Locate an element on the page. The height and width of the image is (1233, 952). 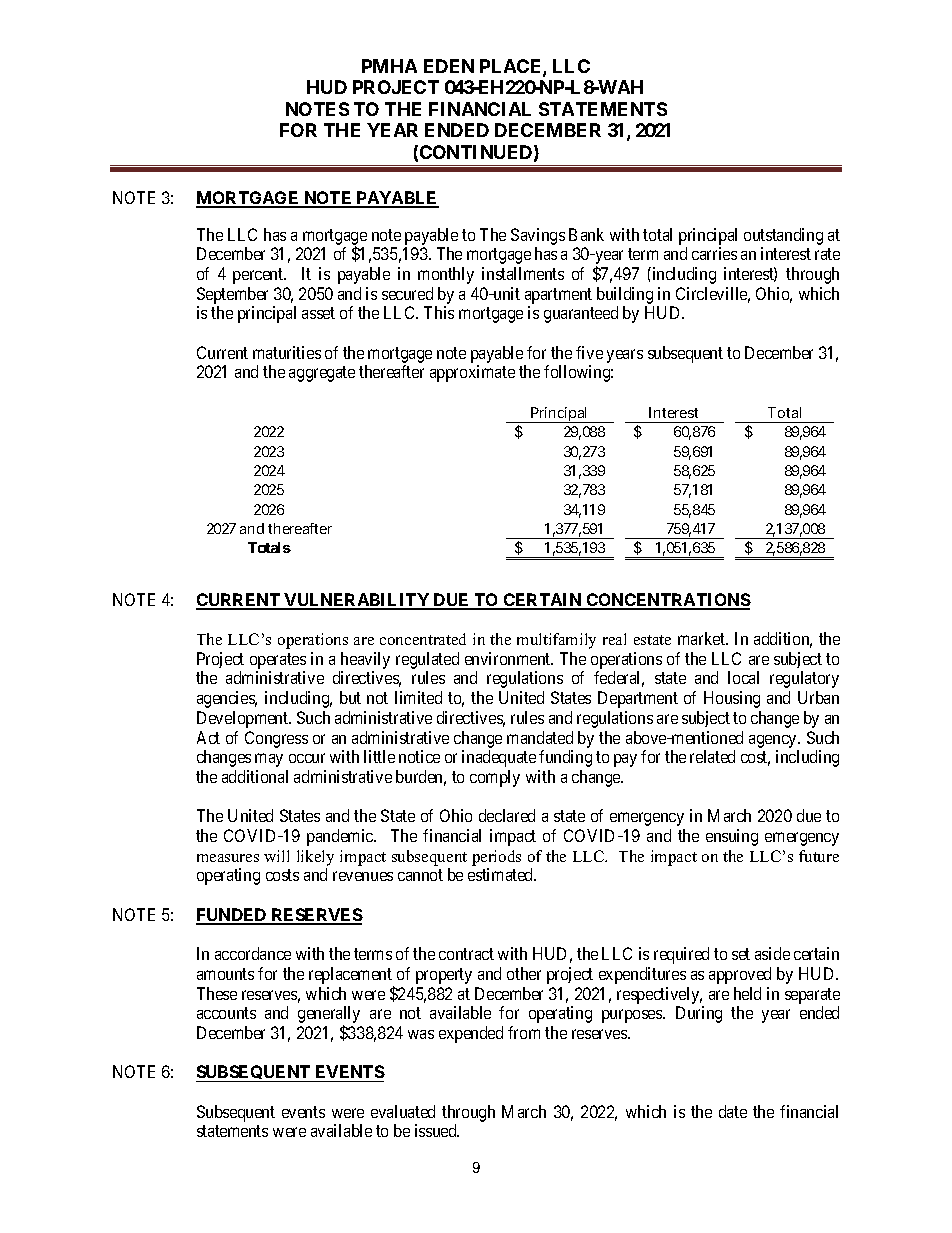
During is located at coordinates (699, 1014).
